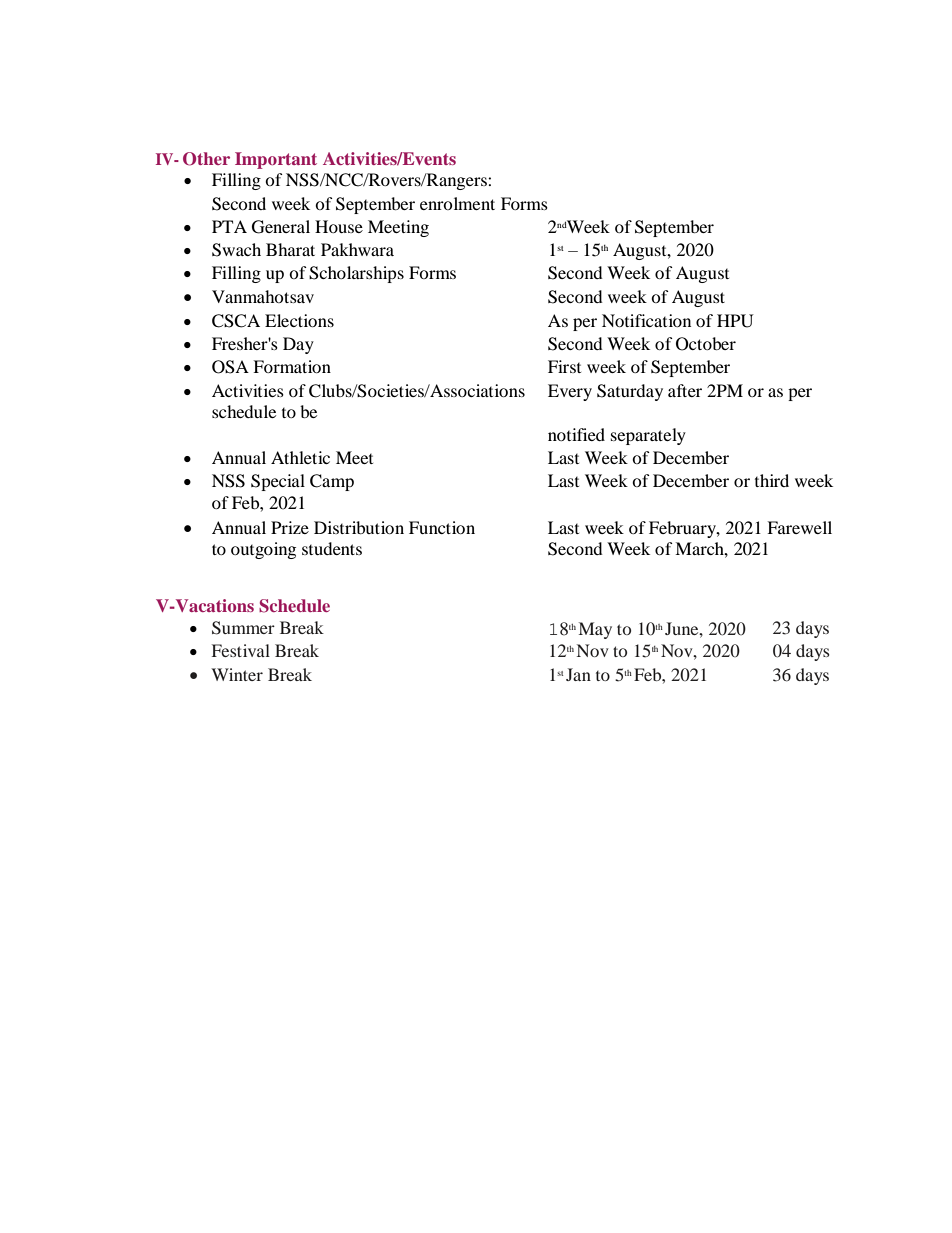 Image resolution: width=952 pixels, height=1233 pixels. What do you see at coordinates (457, 203) in the screenshot?
I see `enrolment` at bounding box center [457, 203].
